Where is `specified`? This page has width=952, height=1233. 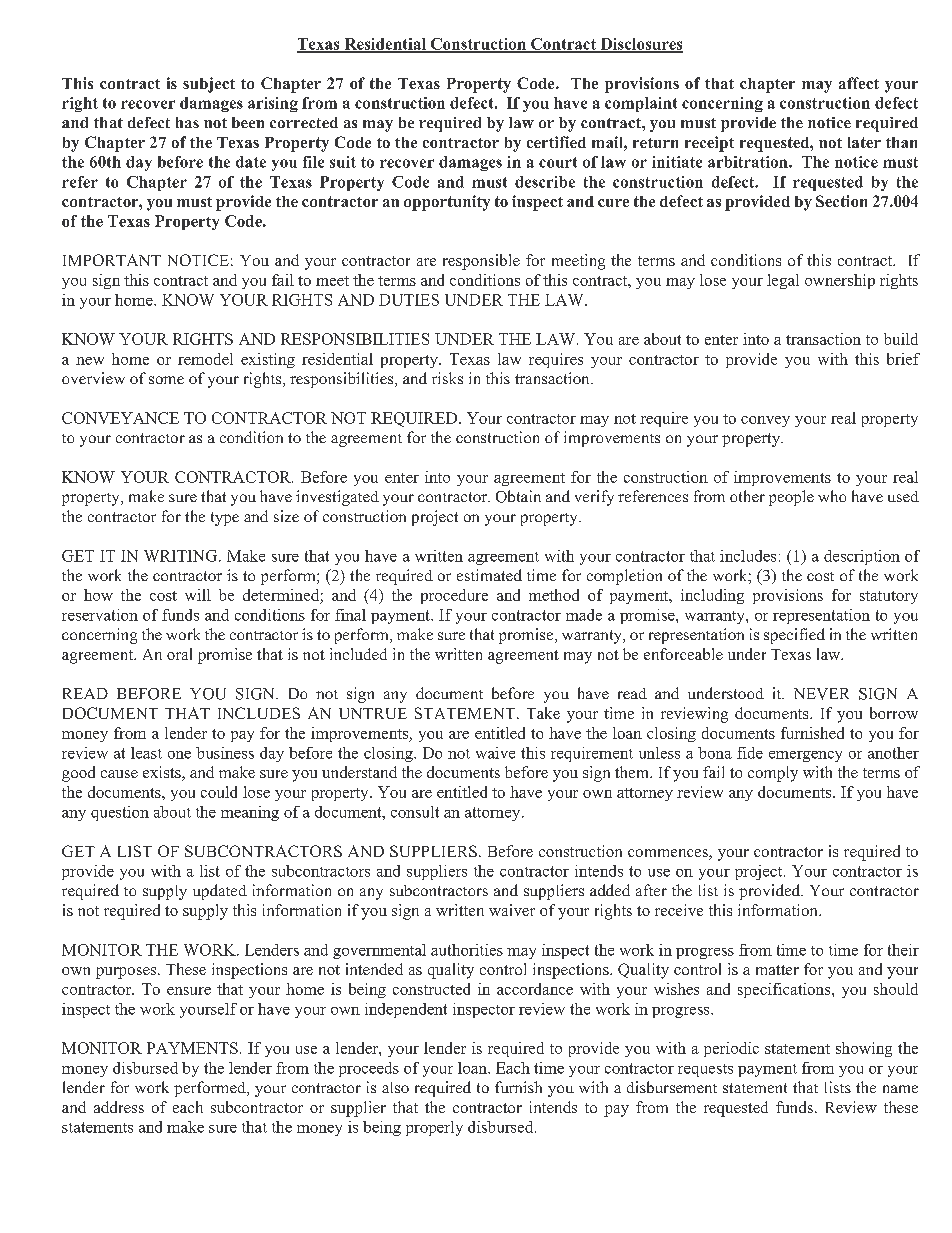 specified is located at coordinates (794, 636).
